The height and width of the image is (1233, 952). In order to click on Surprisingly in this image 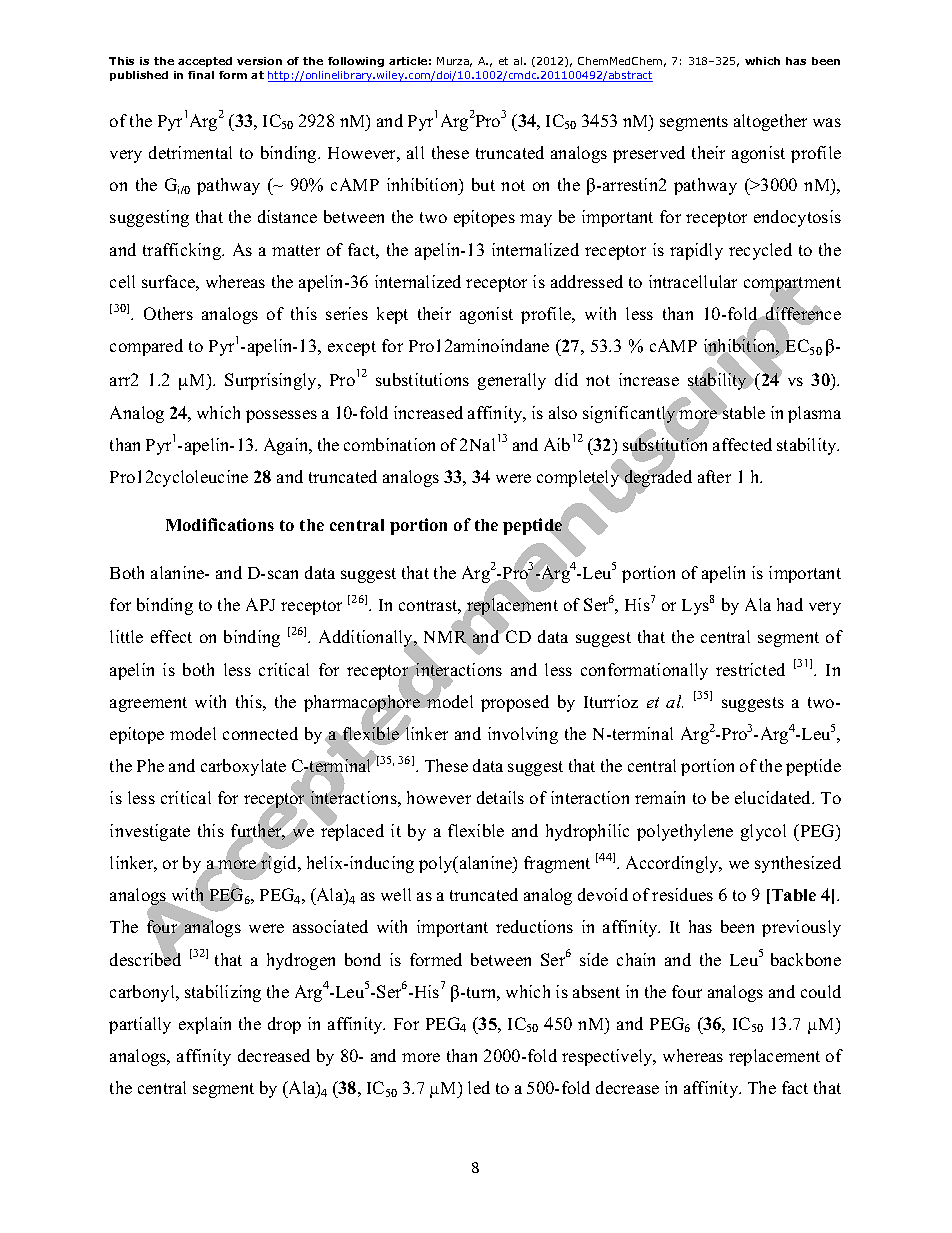, I will do `click(272, 381)`.
